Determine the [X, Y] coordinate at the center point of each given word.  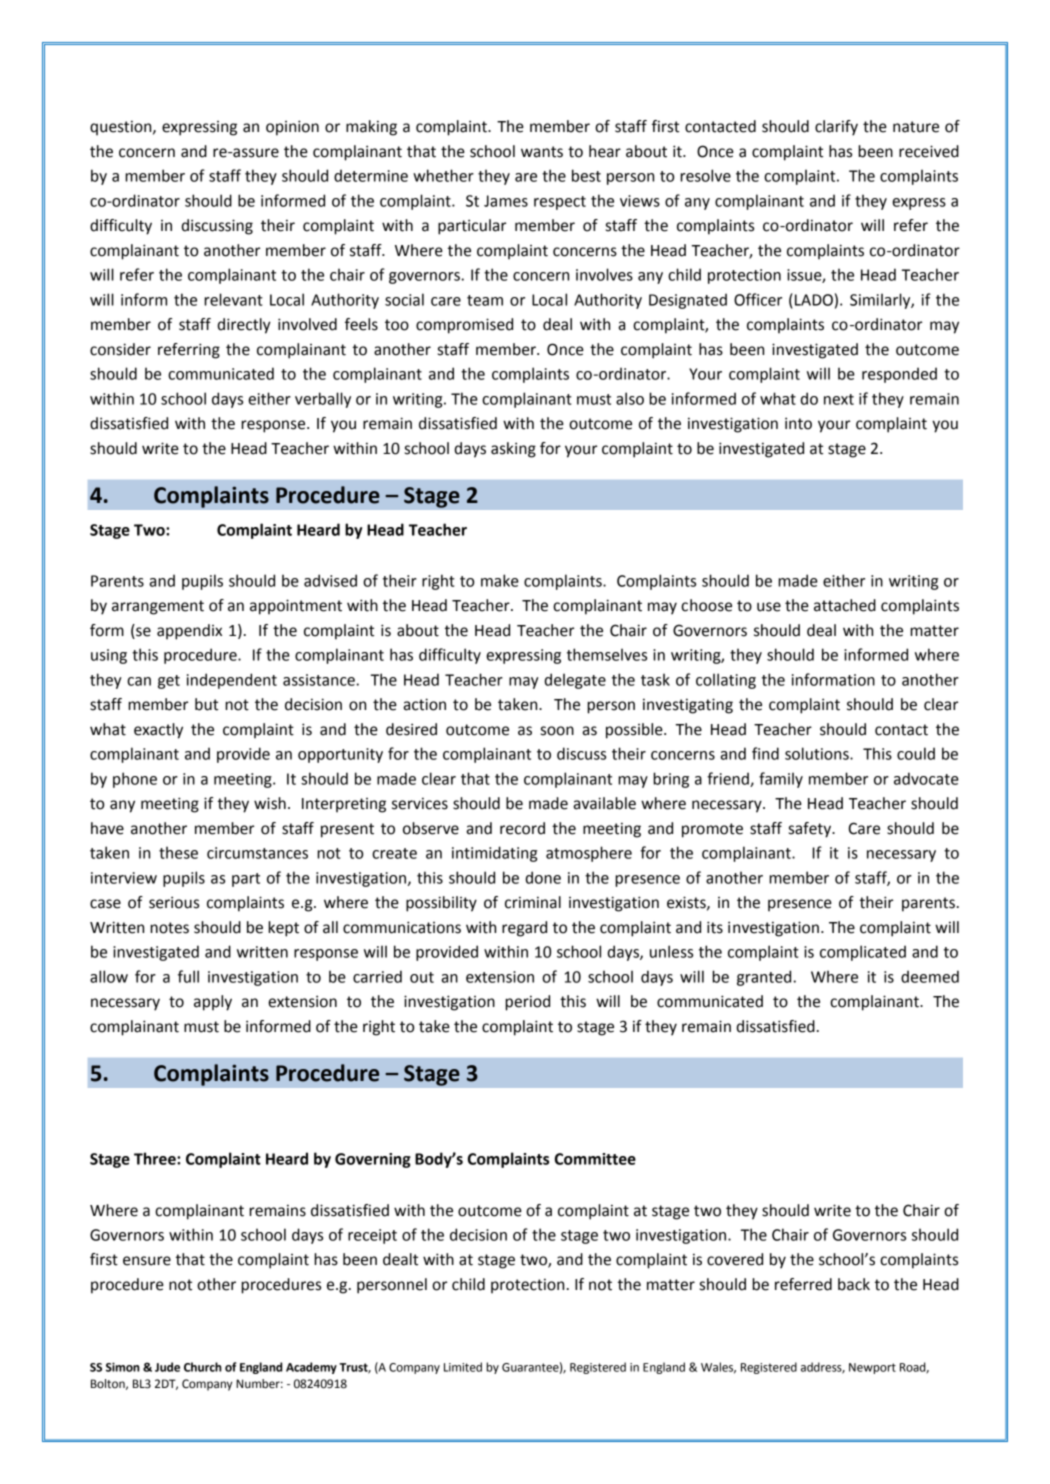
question [122, 128]
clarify [836, 128]
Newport [872, 1368]
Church [203, 1367]
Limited [463, 1367]
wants [542, 152]
